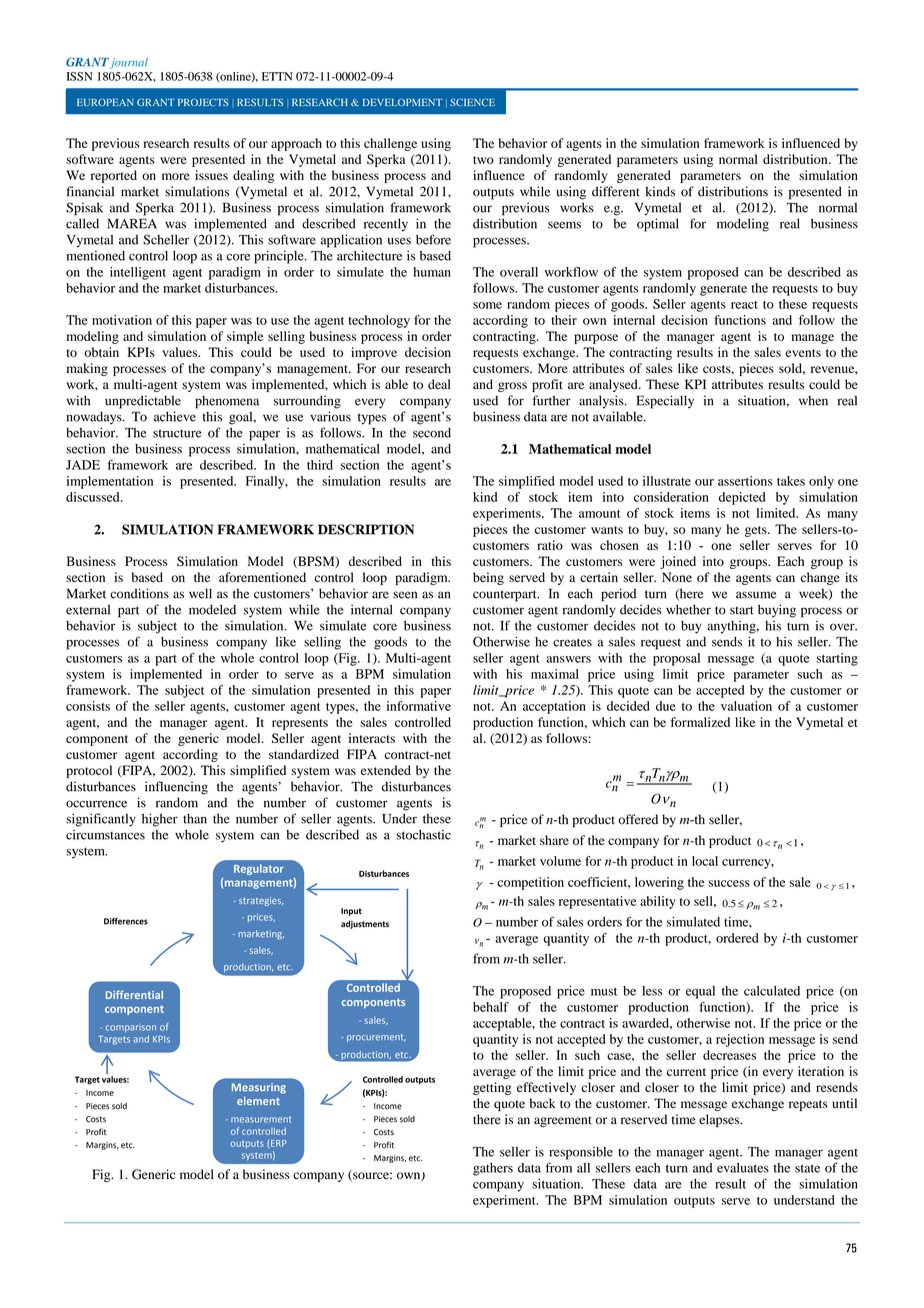 The image size is (924, 1308). What do you see at coordinates (700, 722) in the image?
I see `formalized` at bounding box center [700, 722].
